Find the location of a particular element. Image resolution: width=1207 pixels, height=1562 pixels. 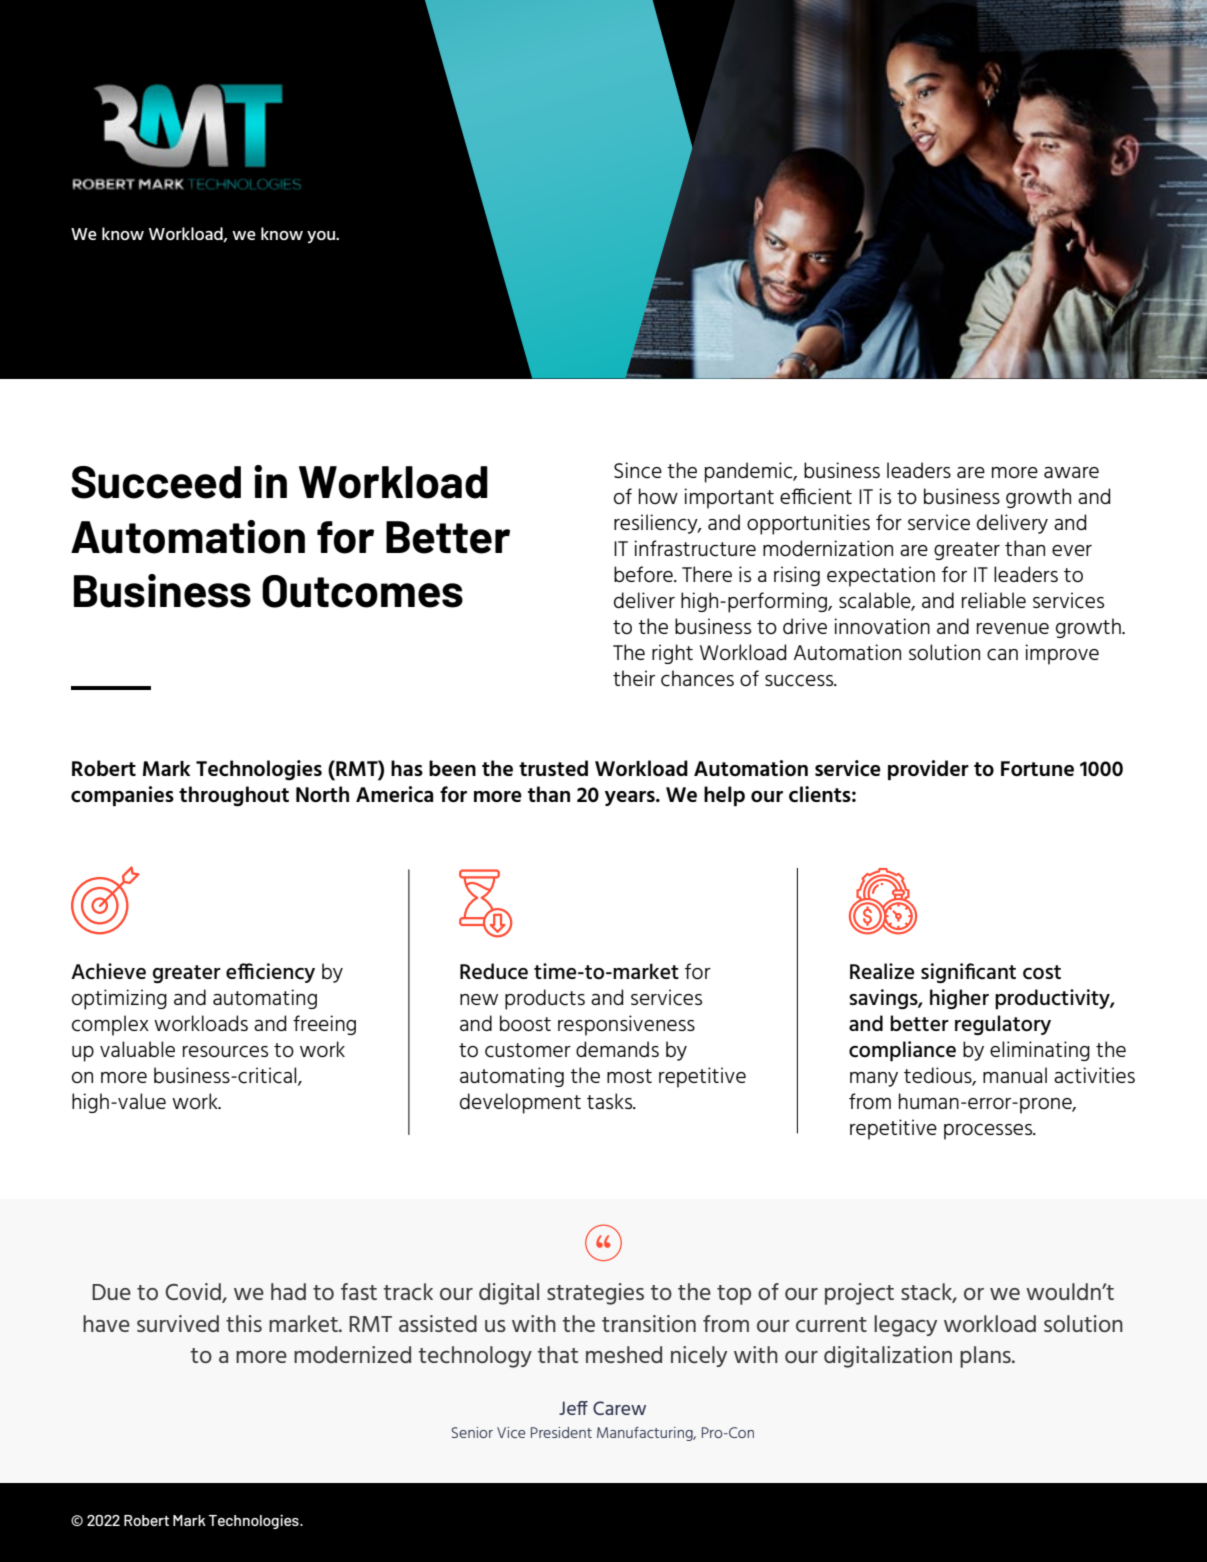

this is located at coordinates (244, 1323).
